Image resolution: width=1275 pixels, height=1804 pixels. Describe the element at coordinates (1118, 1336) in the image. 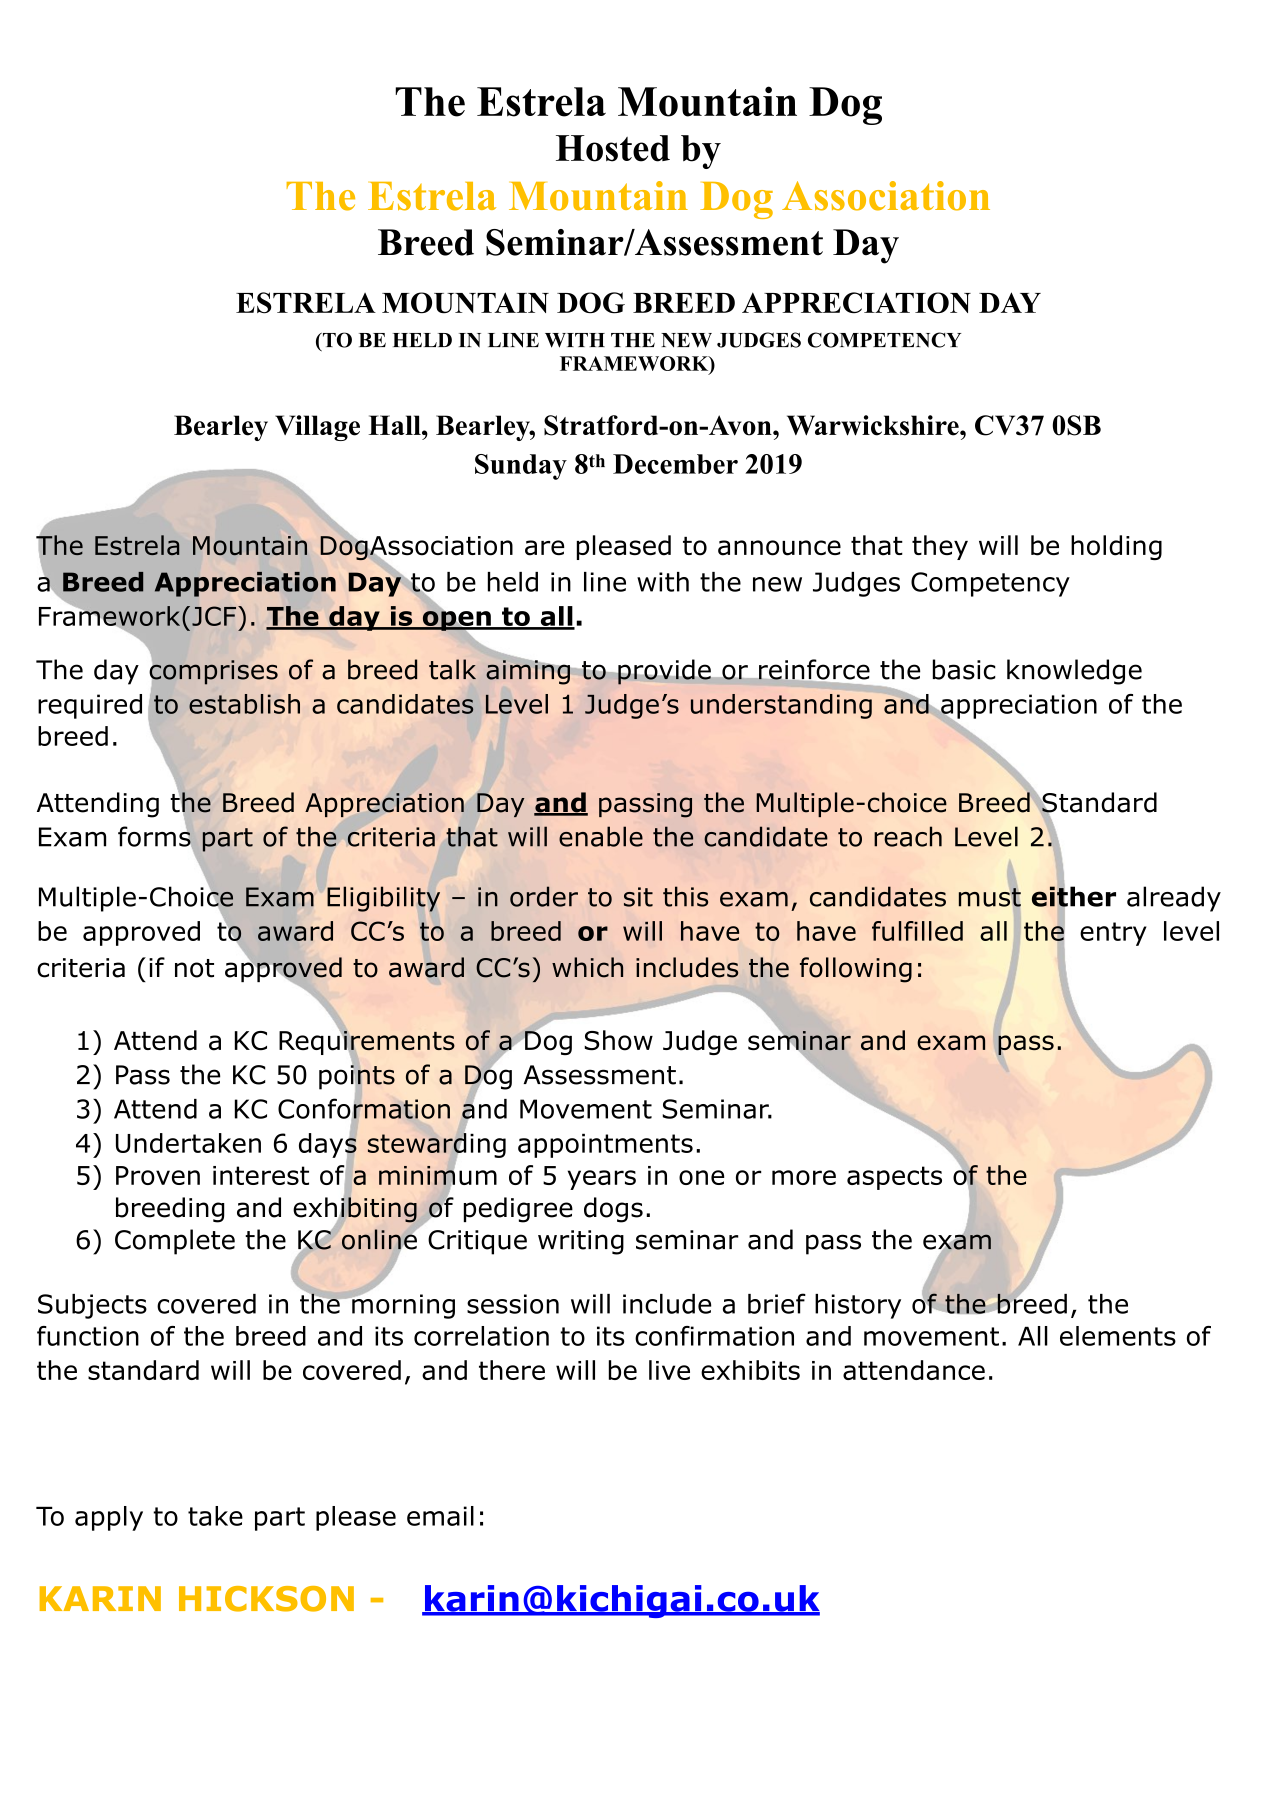

I see `elements` at that location.
